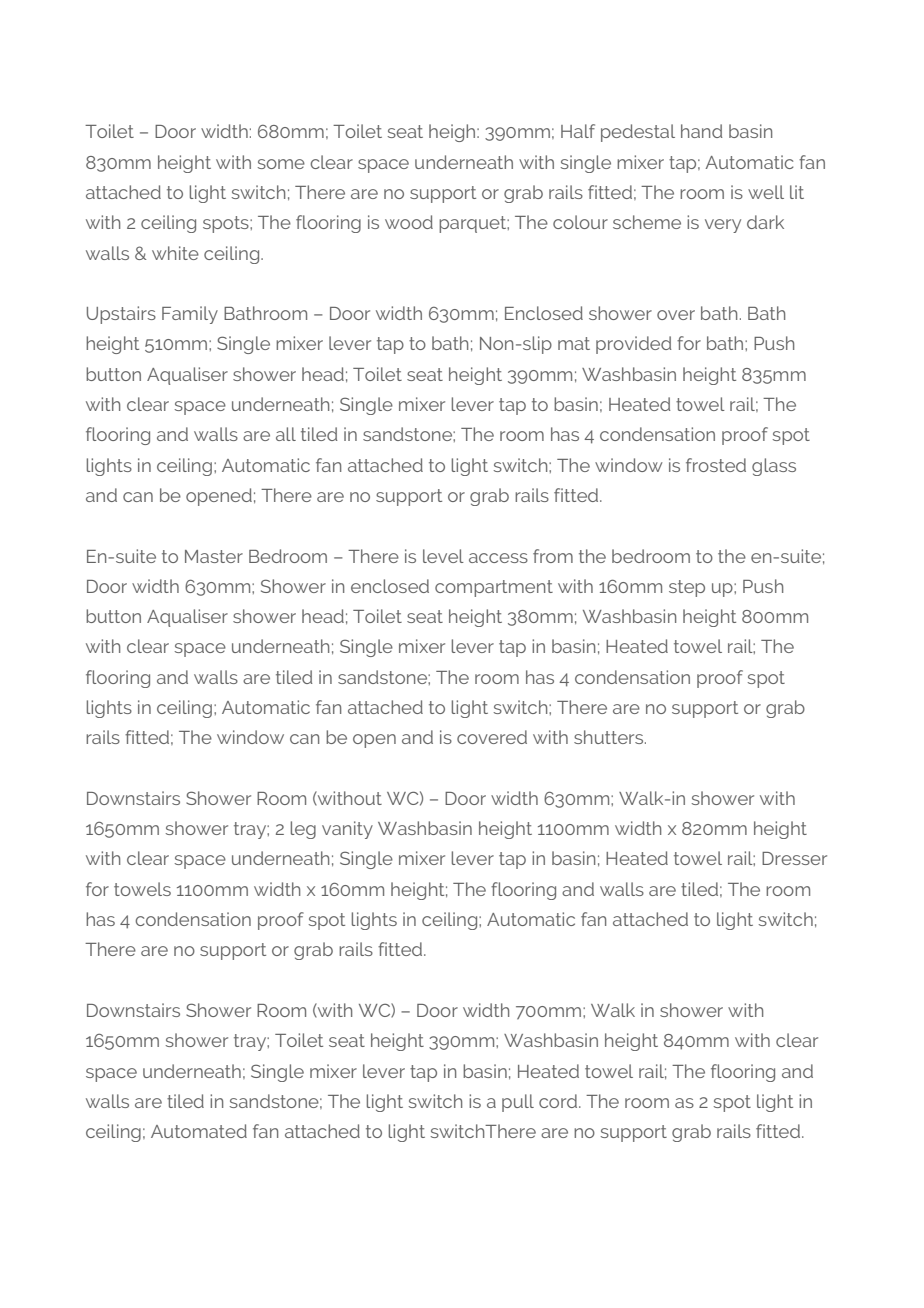  I want to click on Automated, so click(199, 1131).
